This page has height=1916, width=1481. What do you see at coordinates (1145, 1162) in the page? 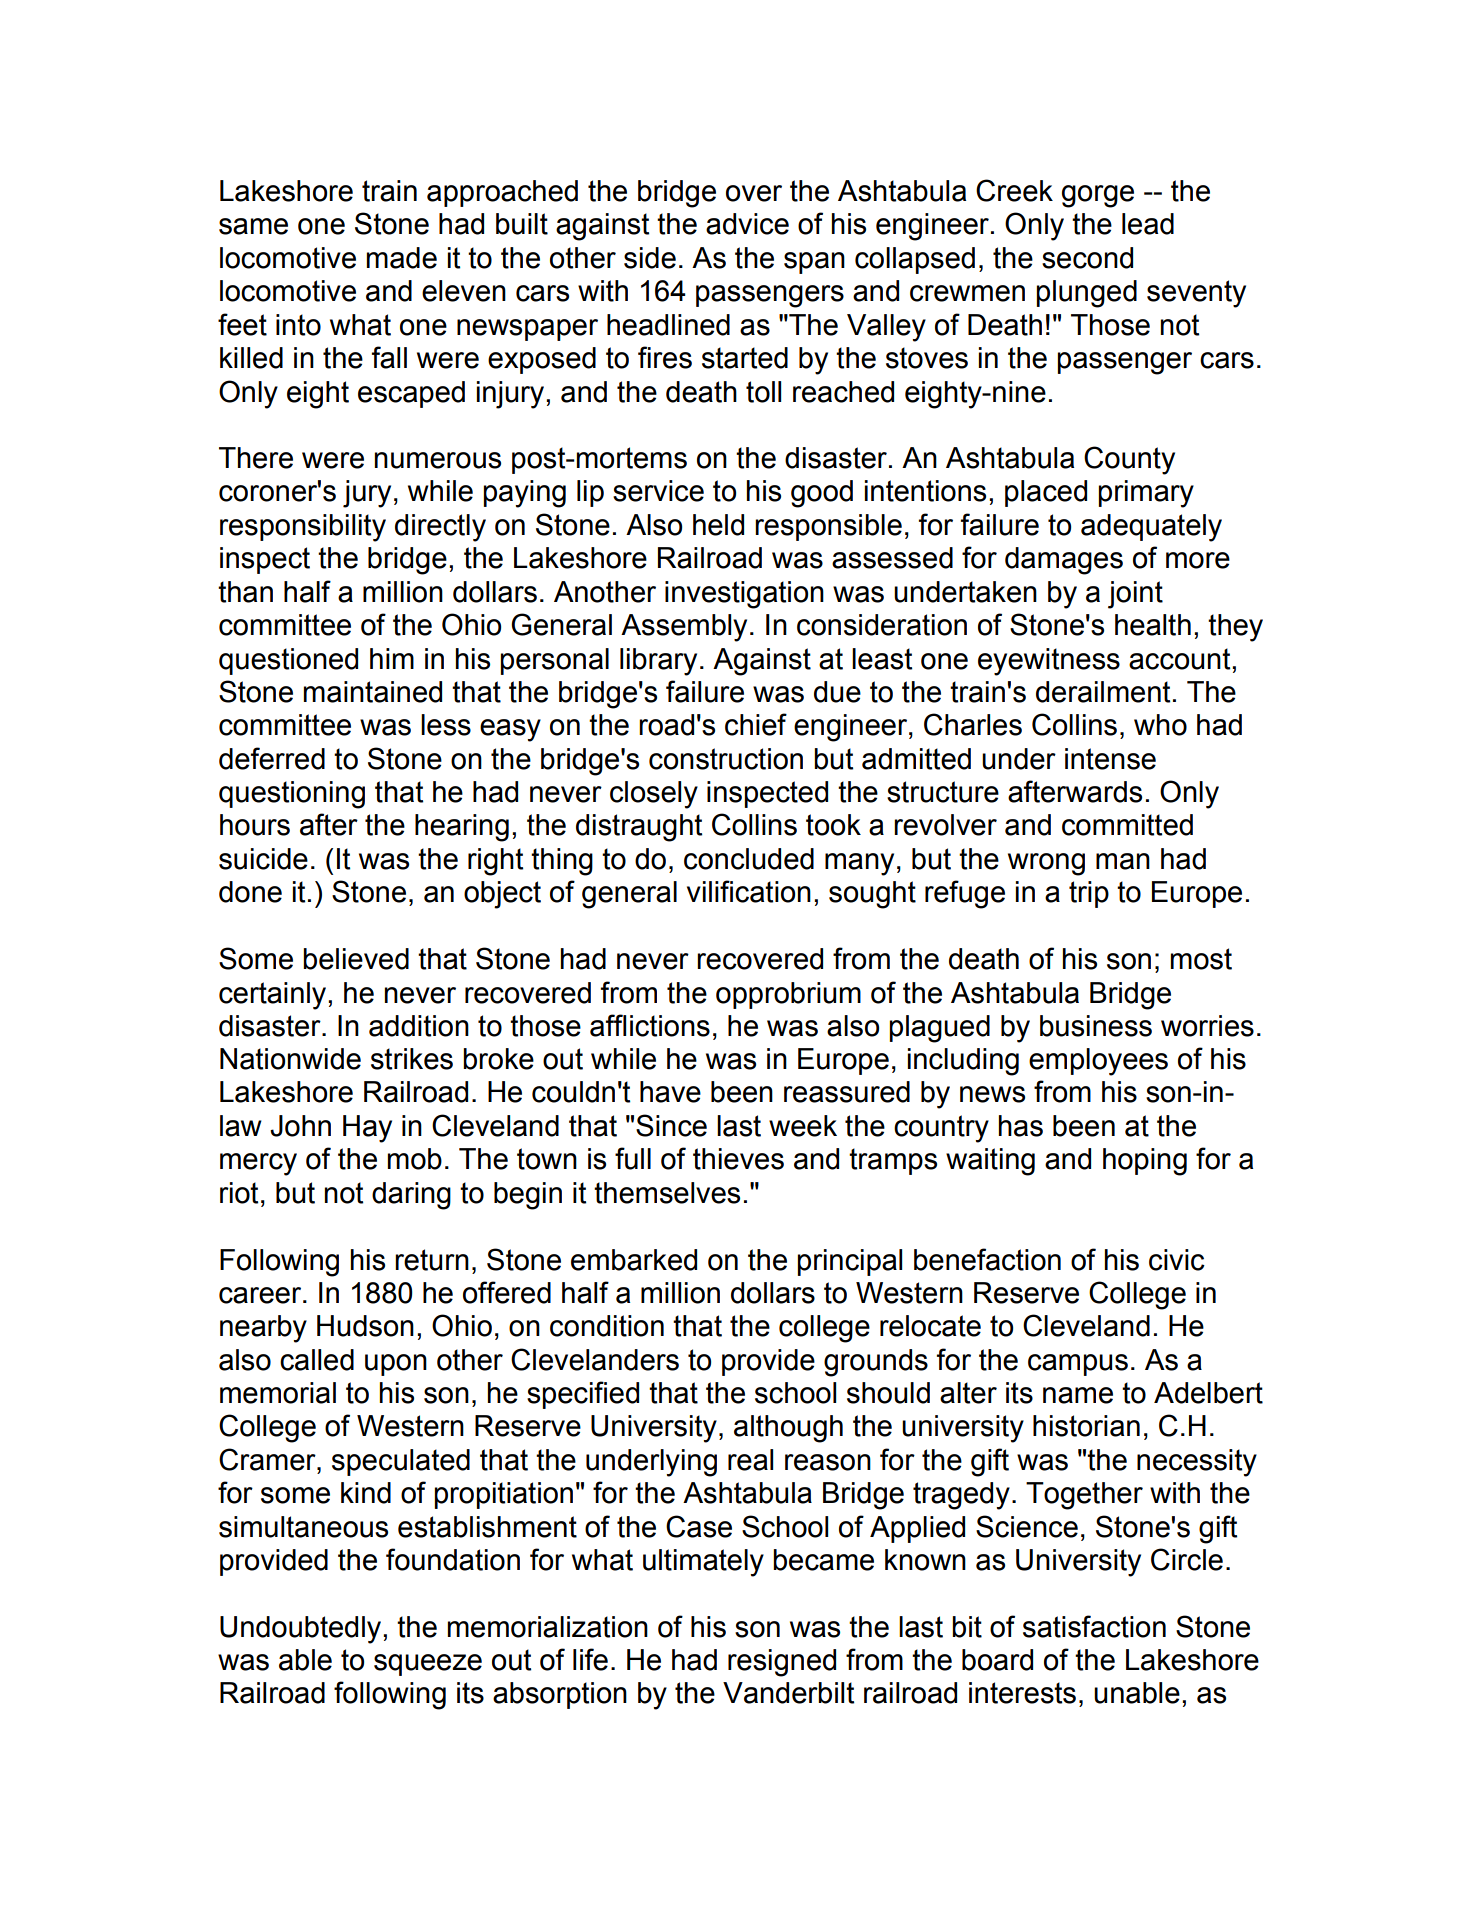
I see `hoping` at bounding box center [1145, 1162].
